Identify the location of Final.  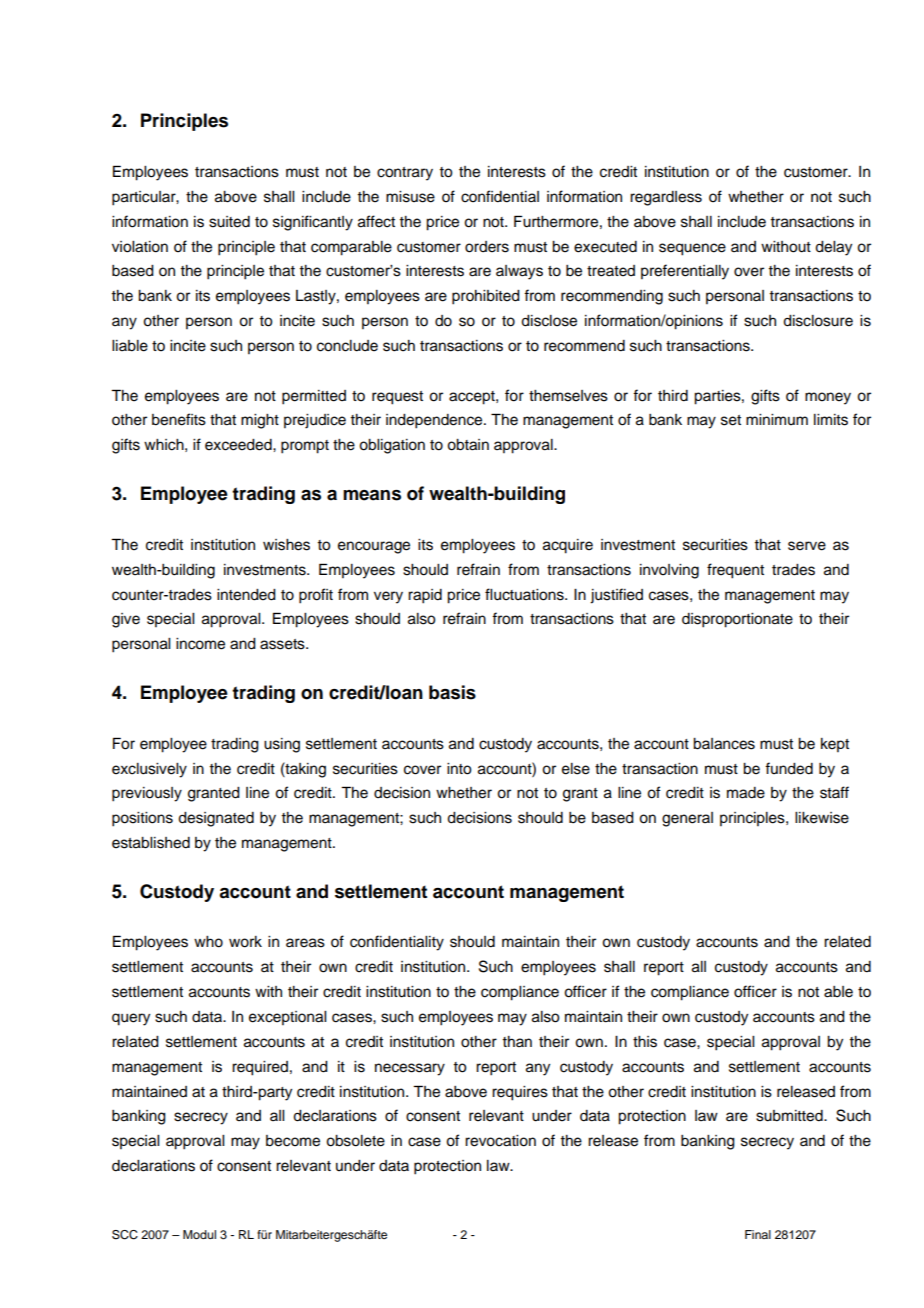
(758, 1234).
